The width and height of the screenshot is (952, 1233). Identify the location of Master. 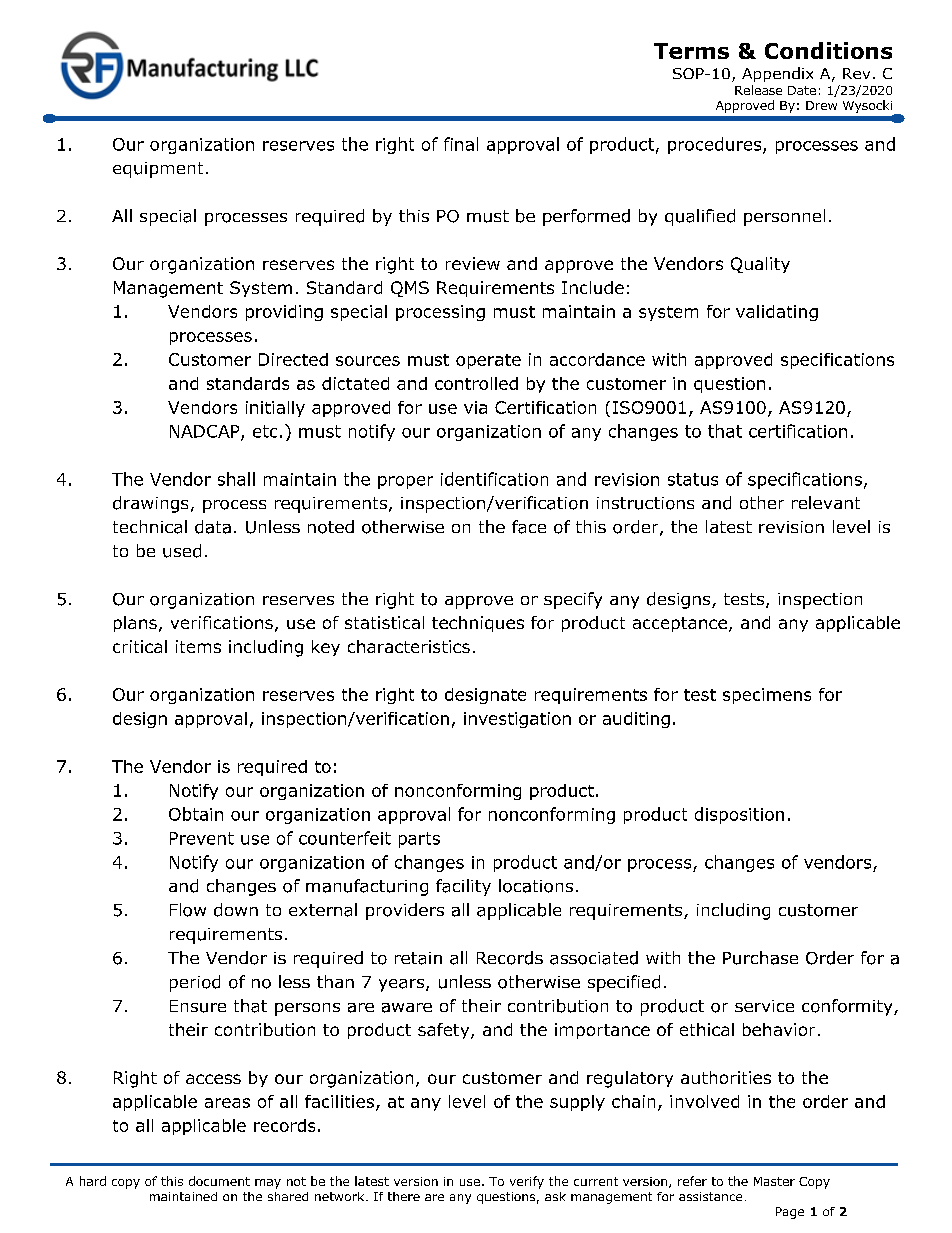
(774, 1181).
